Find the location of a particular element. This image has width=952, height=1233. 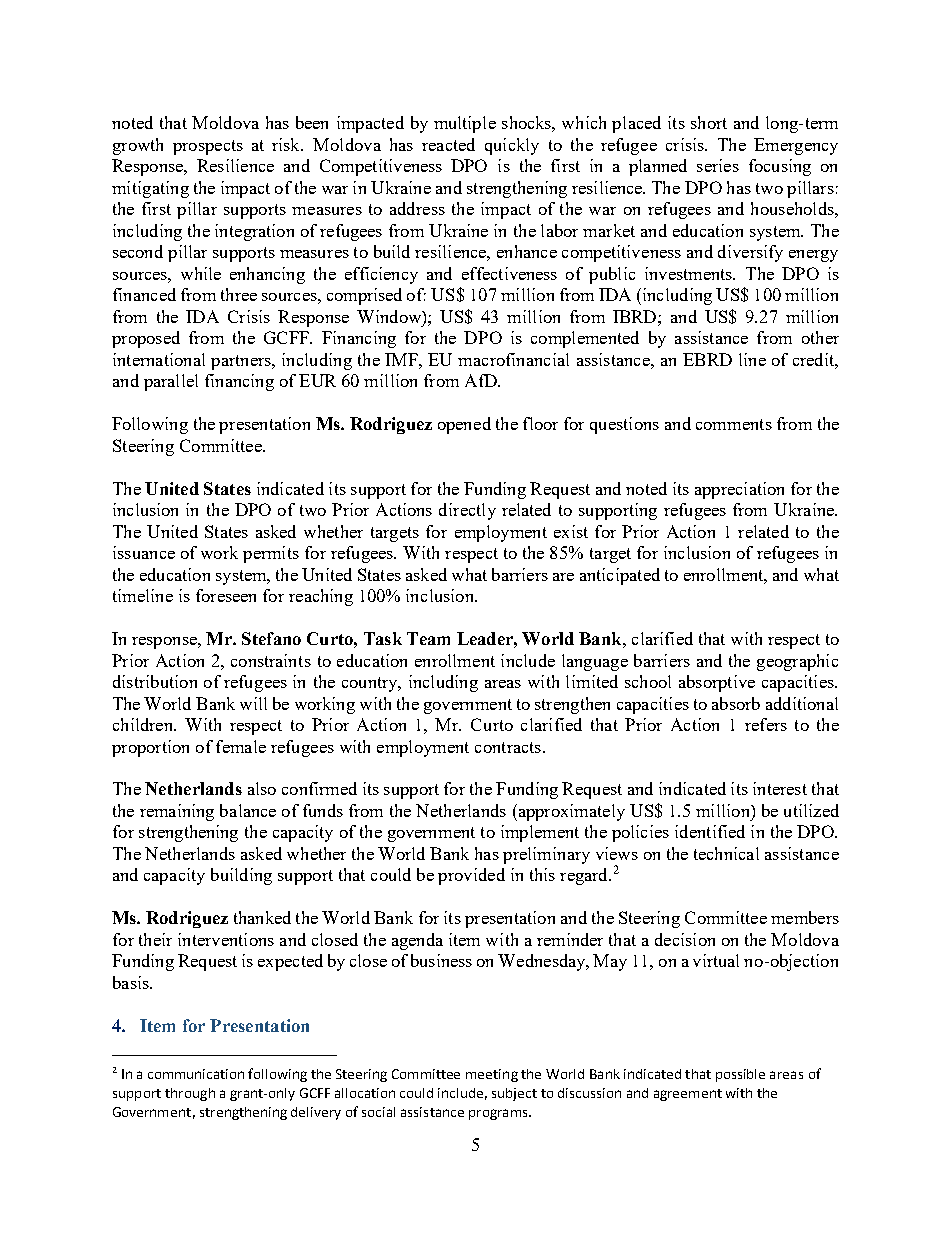

series is located at coordinates (718, 165).
